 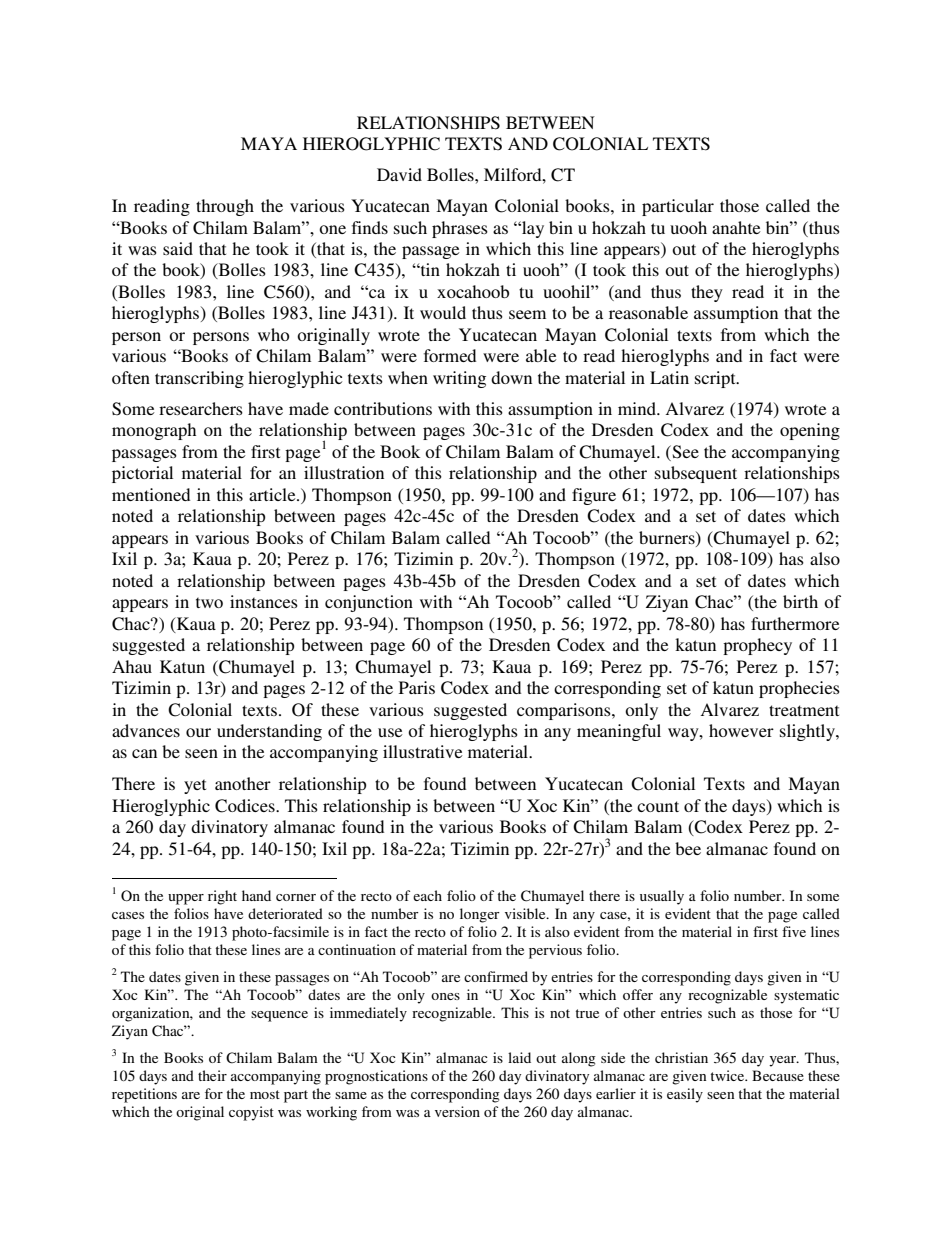 I want to click on prophecy, so click(x=757, y=646).
